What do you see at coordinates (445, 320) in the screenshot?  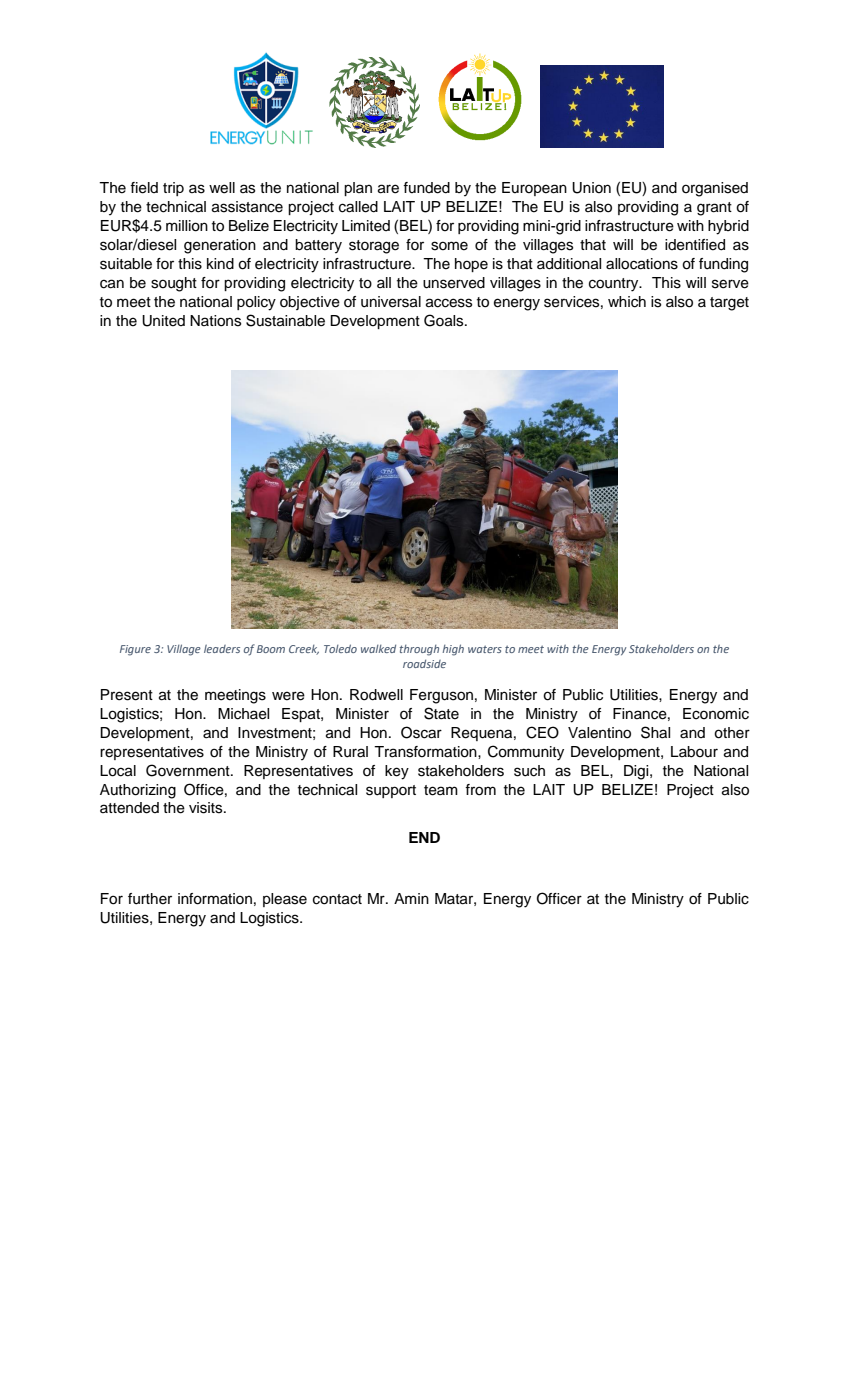 I see `Goals` at bounding box center [445, 320].
